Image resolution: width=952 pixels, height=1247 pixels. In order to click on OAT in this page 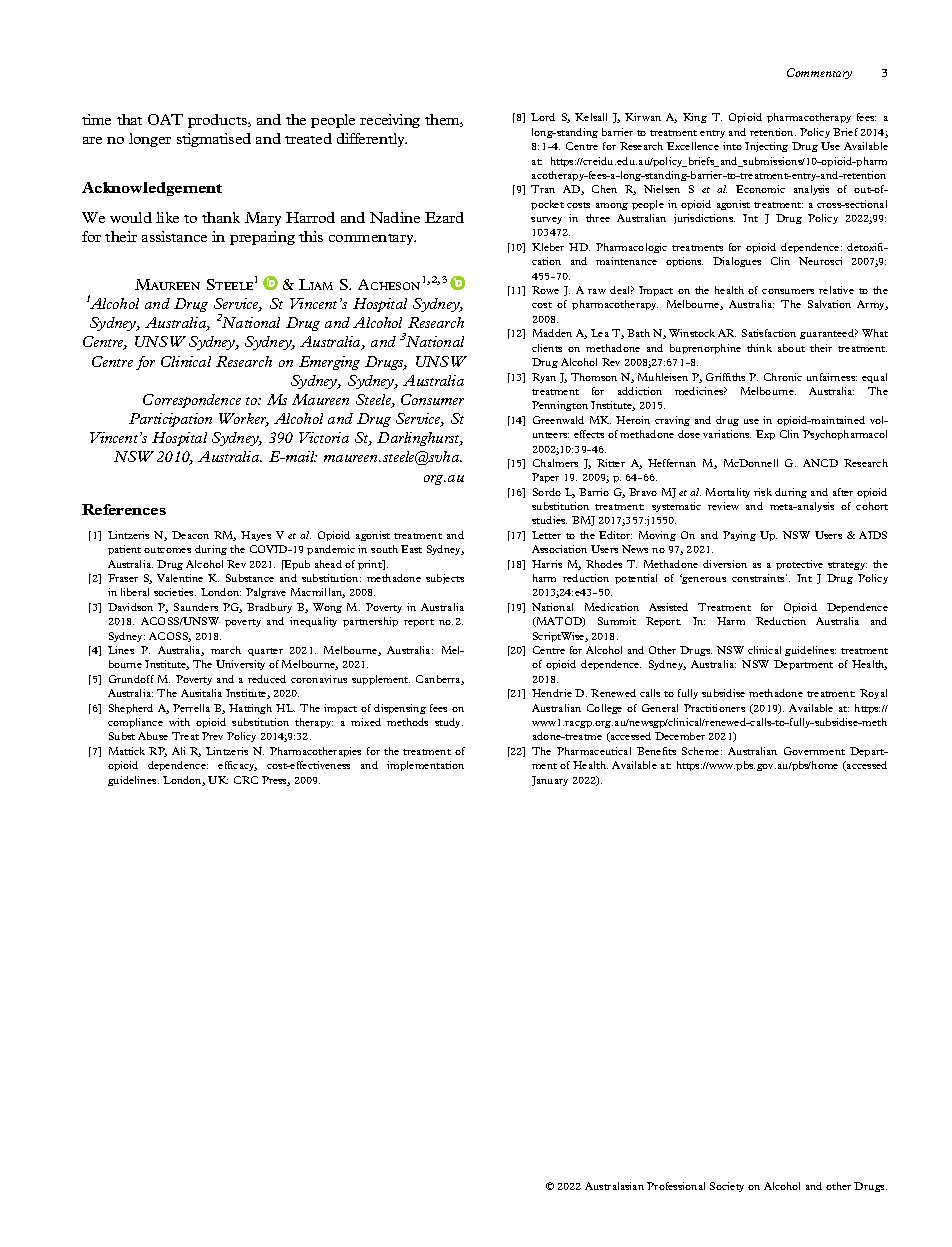, I will do `click(165, 119)`.
